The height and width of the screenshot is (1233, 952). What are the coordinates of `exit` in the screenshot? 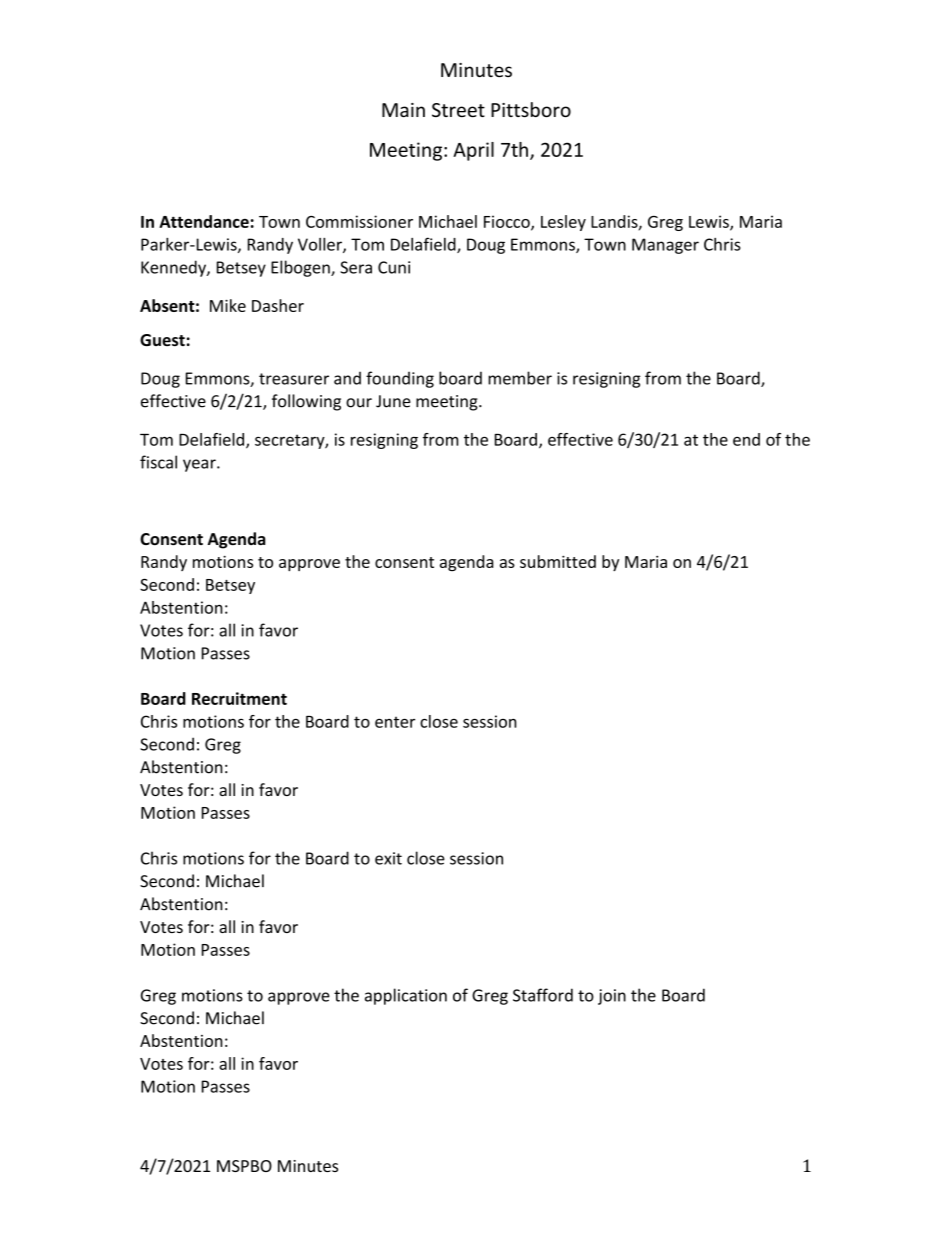 It's located at (388, 858).
